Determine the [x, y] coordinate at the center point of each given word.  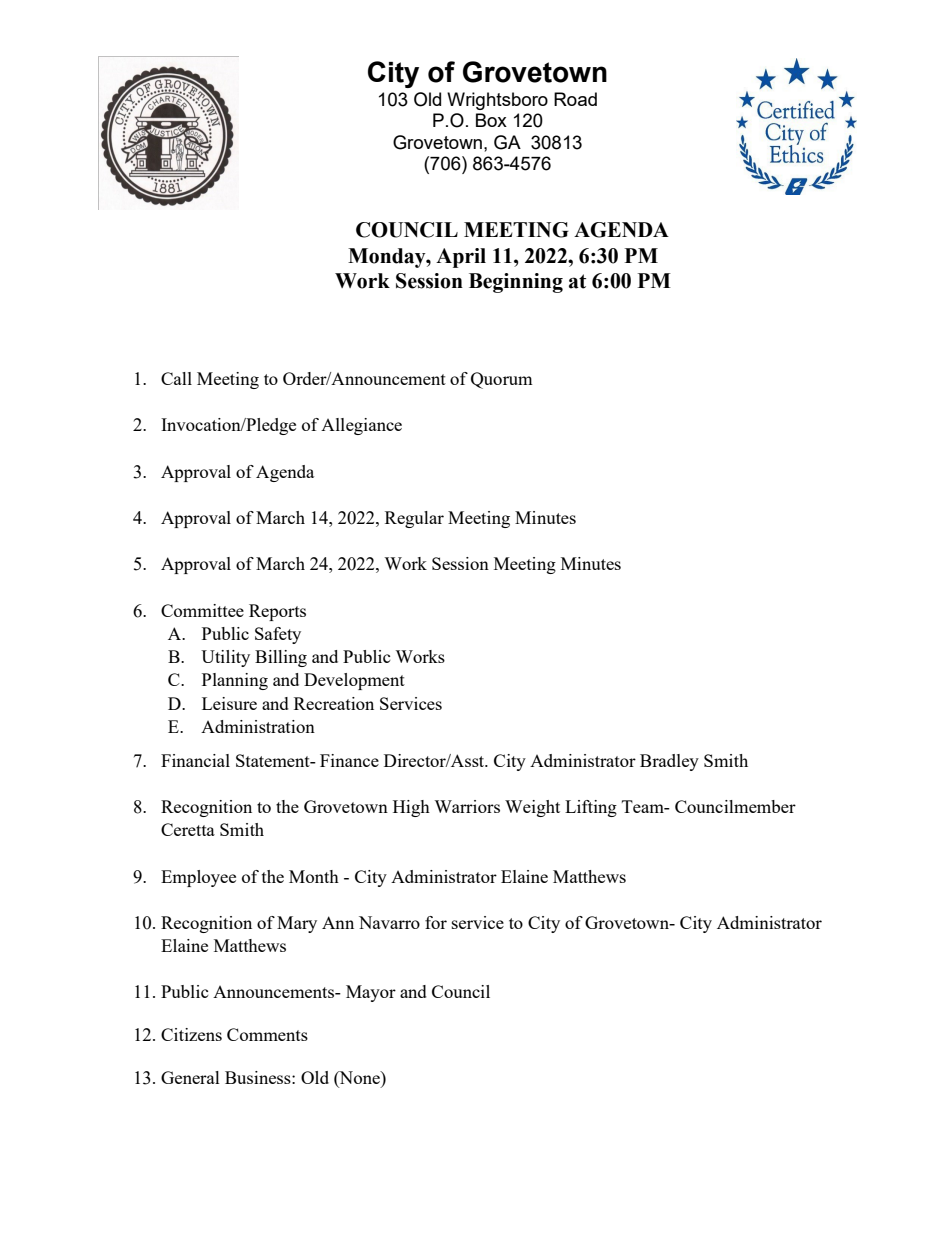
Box [491, 120]
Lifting [591, 808]
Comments [267, 1034]
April [461, 258]
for [436, 922]
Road [575, 99]
